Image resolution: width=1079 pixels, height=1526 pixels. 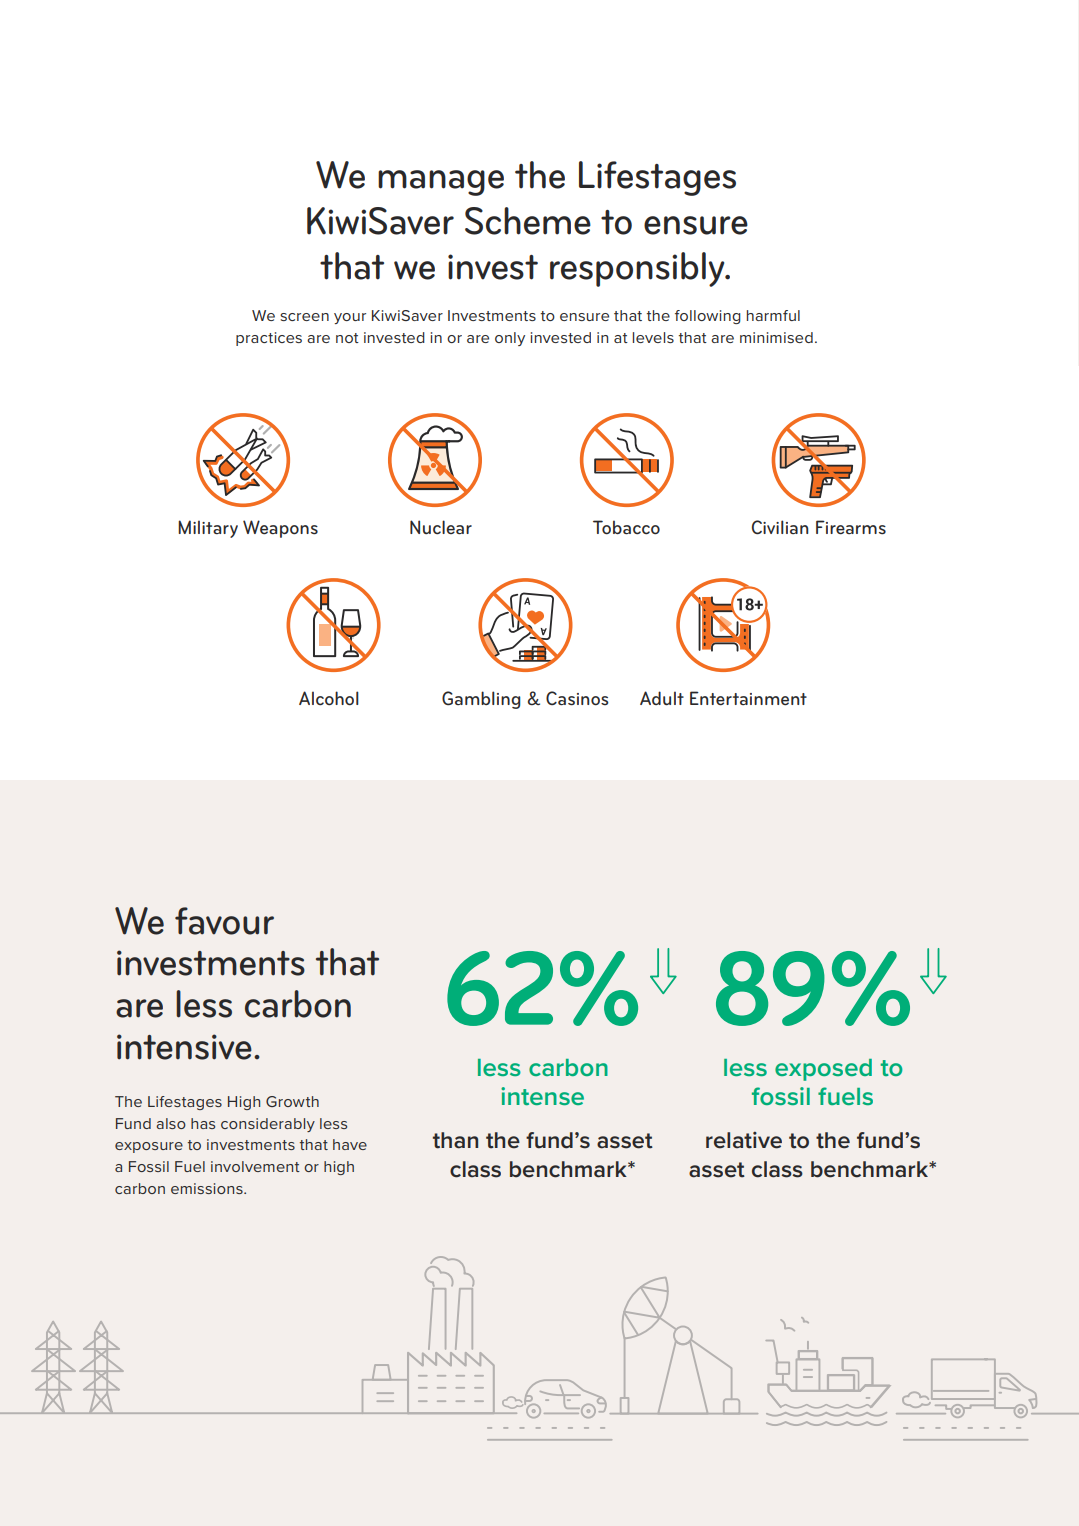 What do you see at coordinates (304, 317) in the screenshot?
I see `screen` at bounding box center [304, 317].
